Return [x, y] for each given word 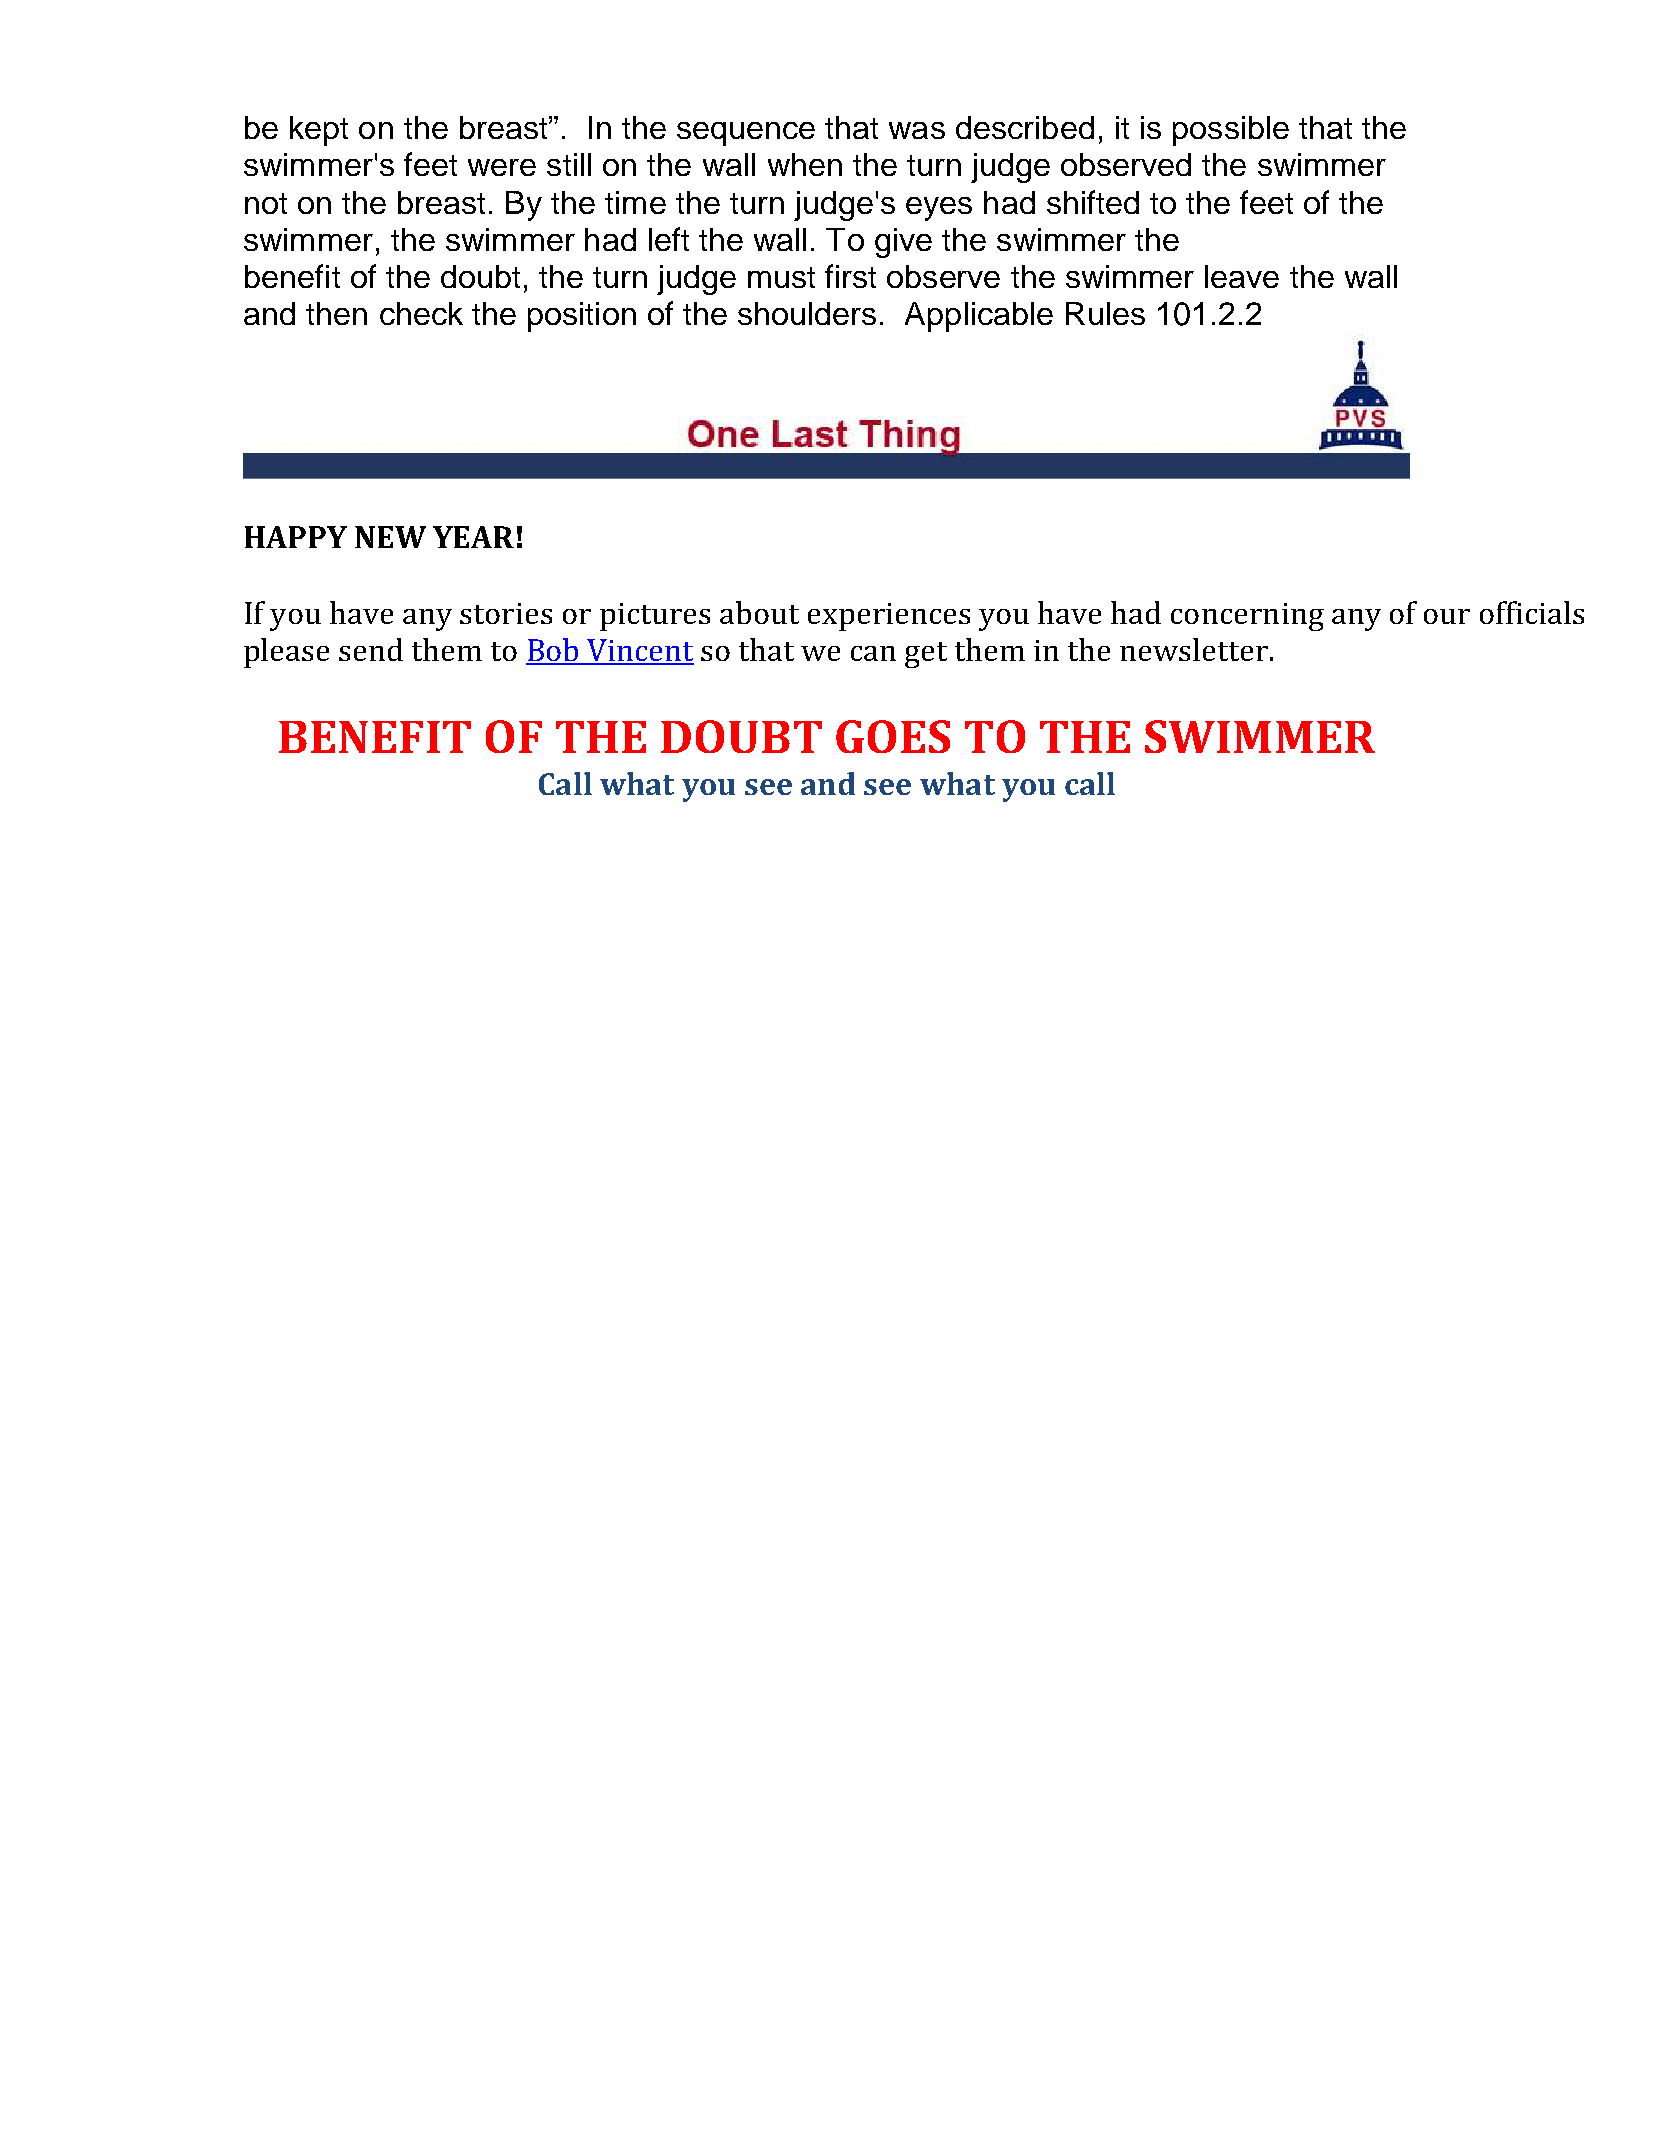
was [917, 130]
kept [319, 131]
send [371, 649]
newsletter [1194, 649]
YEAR [473, 537]
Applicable [979, 317]
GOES [893, 736]
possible [1231, 131]
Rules [1105, 313]
